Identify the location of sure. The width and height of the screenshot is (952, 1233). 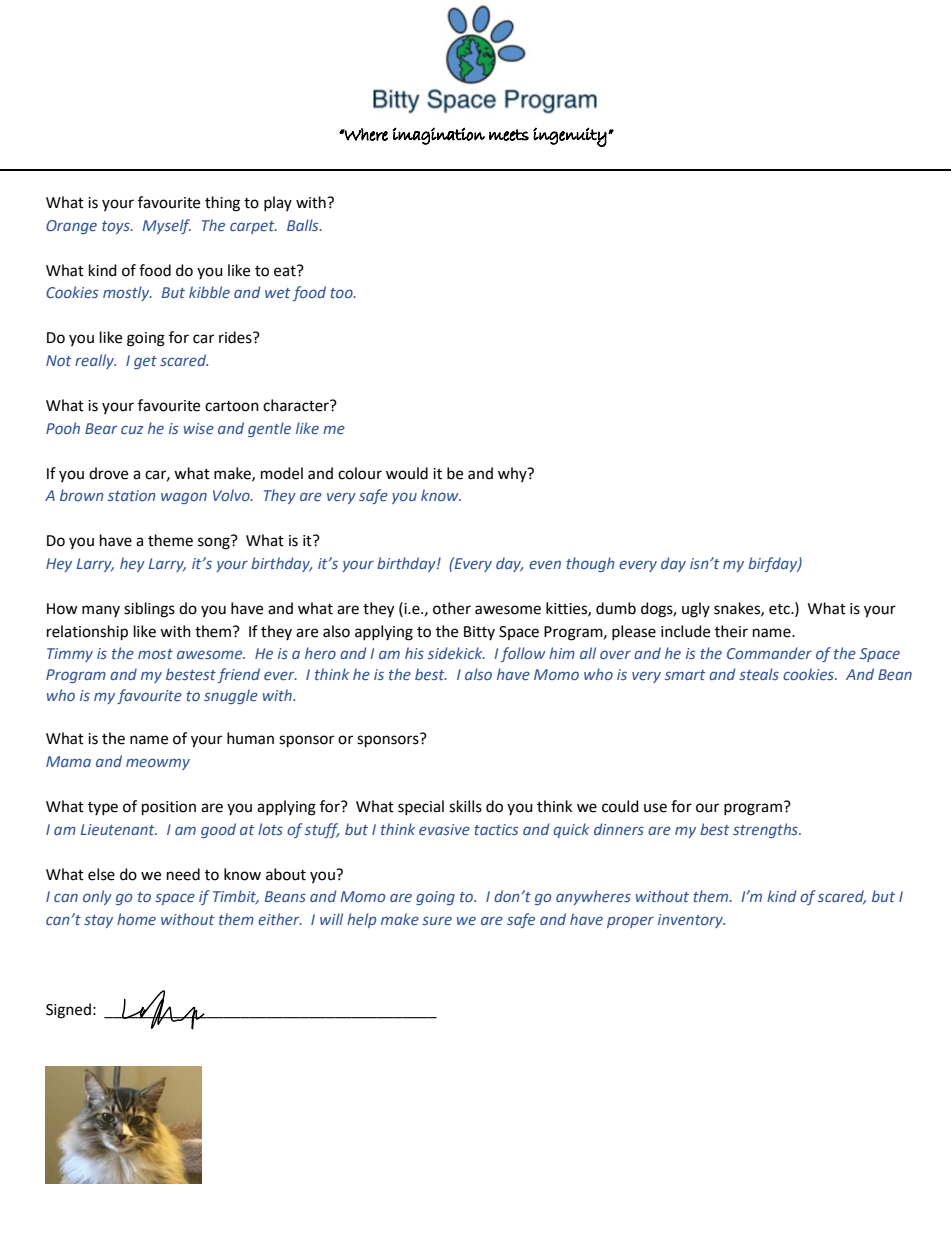
(437, 920).
